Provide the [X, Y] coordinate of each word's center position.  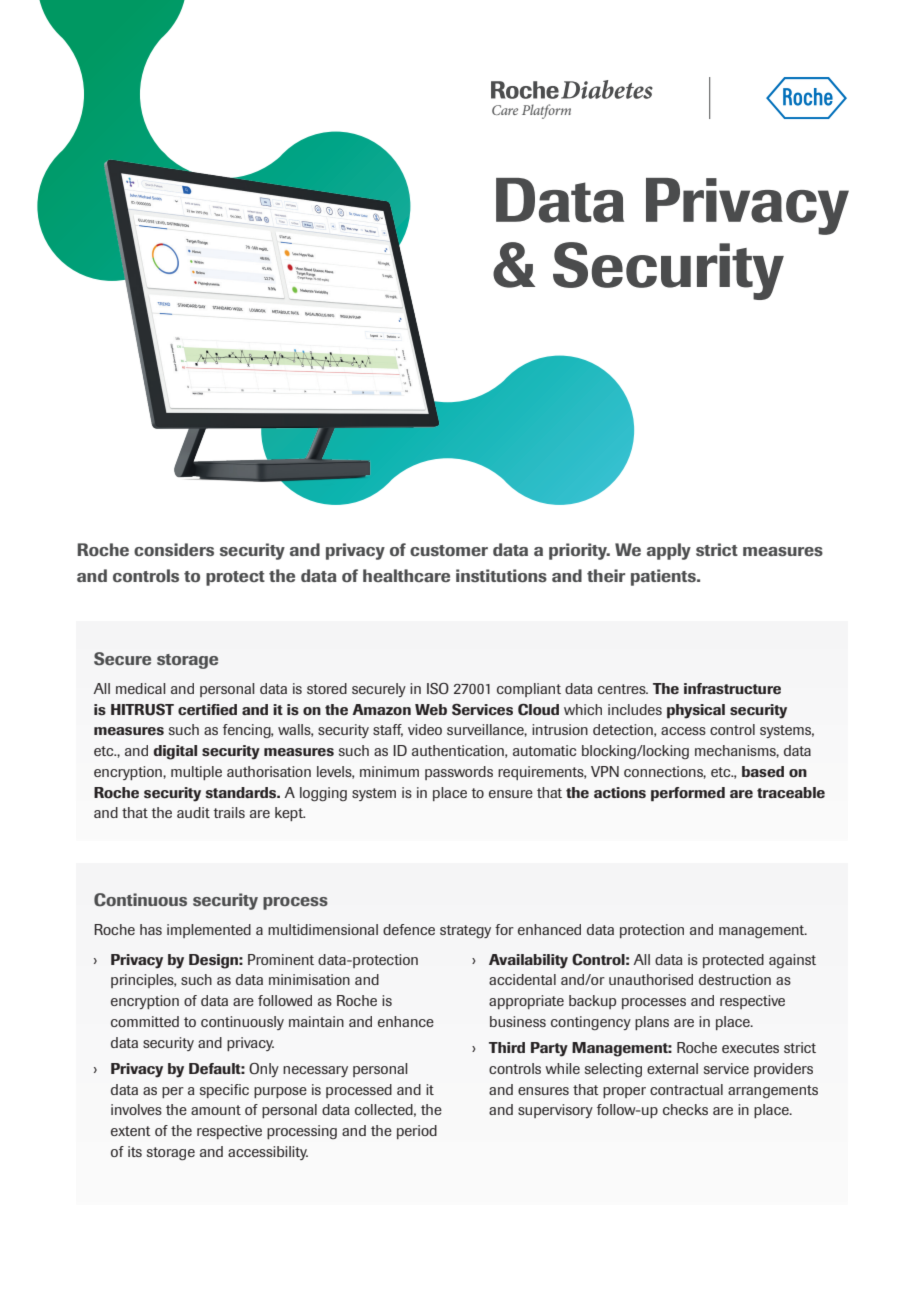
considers [174, 549]
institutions [501, 575]
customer [449, 550]
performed [688, 794]
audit [193, 812]
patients [664, 577]
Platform [546, 111]
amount [216, 1110]
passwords [459, 773]
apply [669, 551]
